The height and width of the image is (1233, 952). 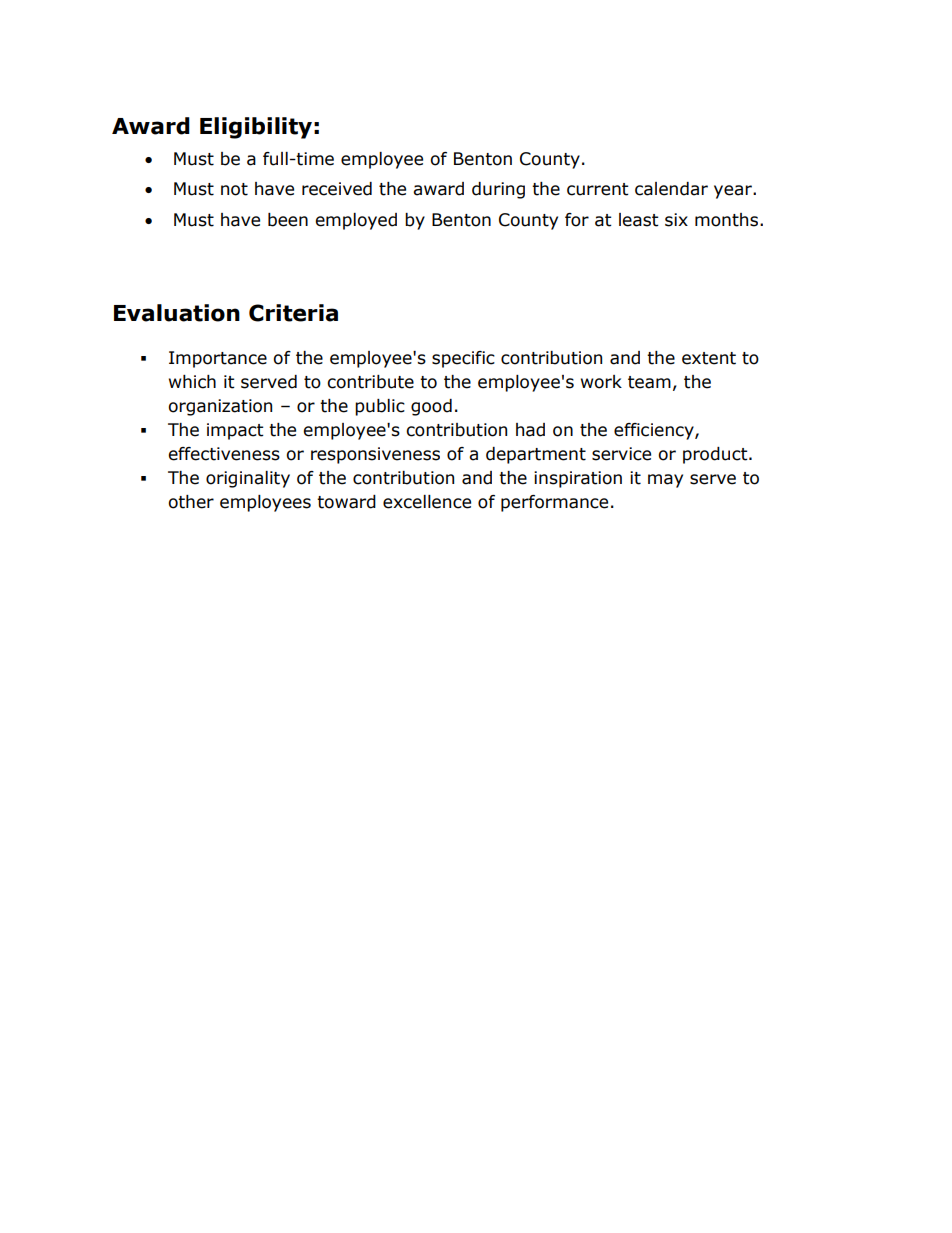 I want to click on excellence, so click(x=427, y=502).
